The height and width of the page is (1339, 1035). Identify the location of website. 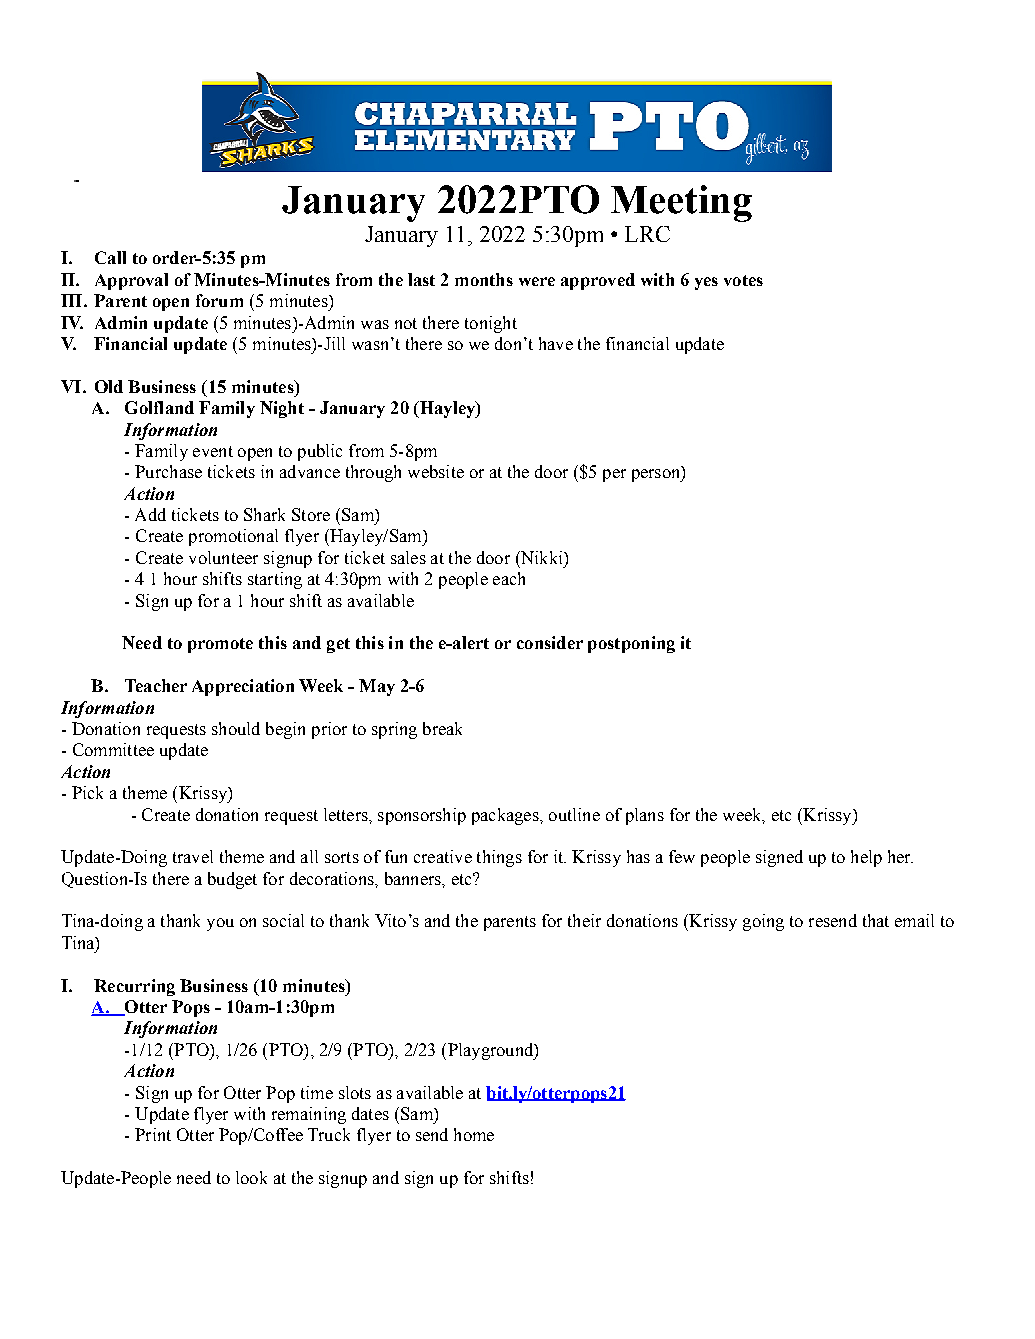
(436, 471).
